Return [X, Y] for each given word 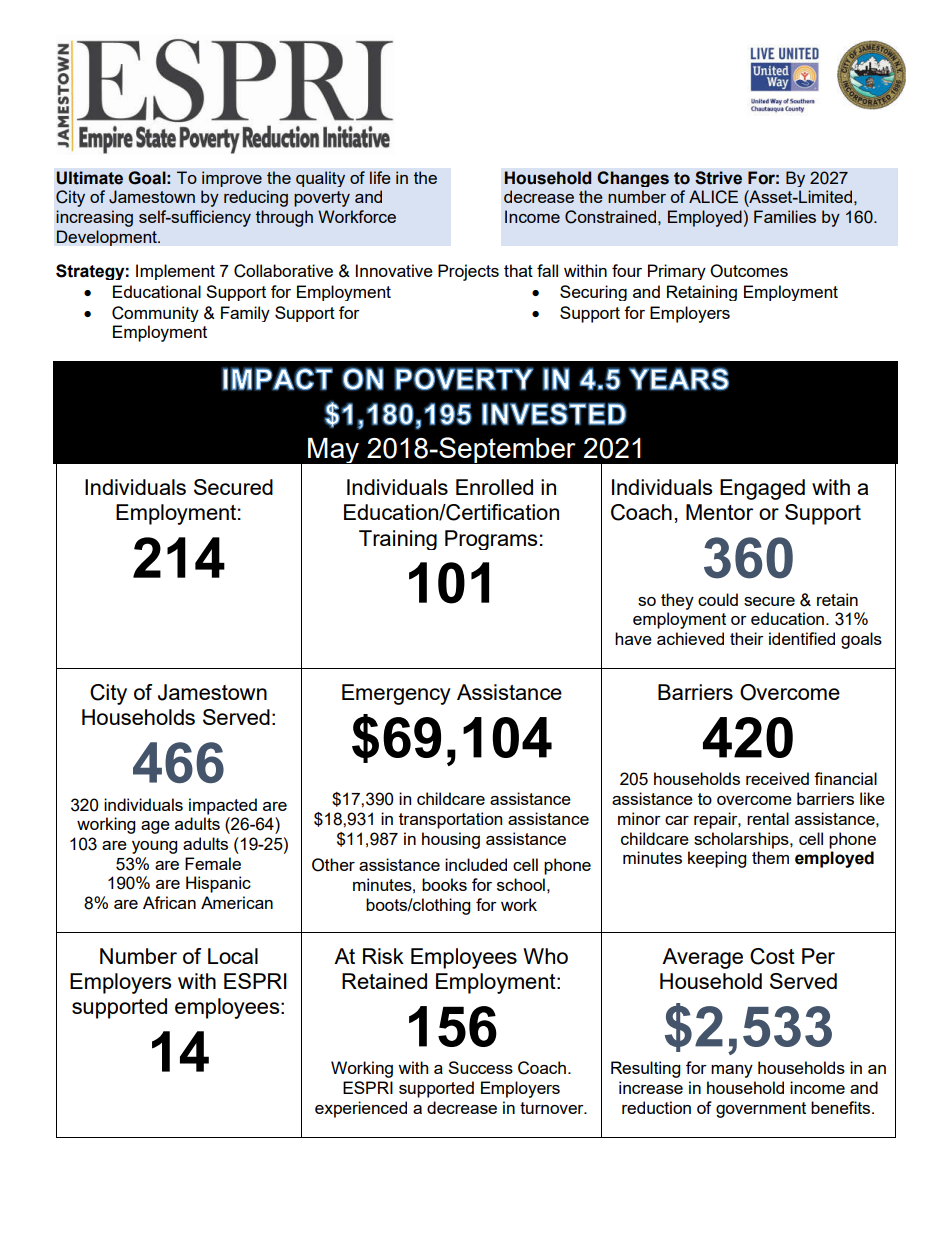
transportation [450, 820]
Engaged [762, 489]
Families [785, 216]
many [732, 1071]
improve [232, 179]
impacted [223, 806]
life [380, 177]
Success [480, 1067]
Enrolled [494, 487]
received [777, 778]
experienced [361, 1109]
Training [398, 540]
